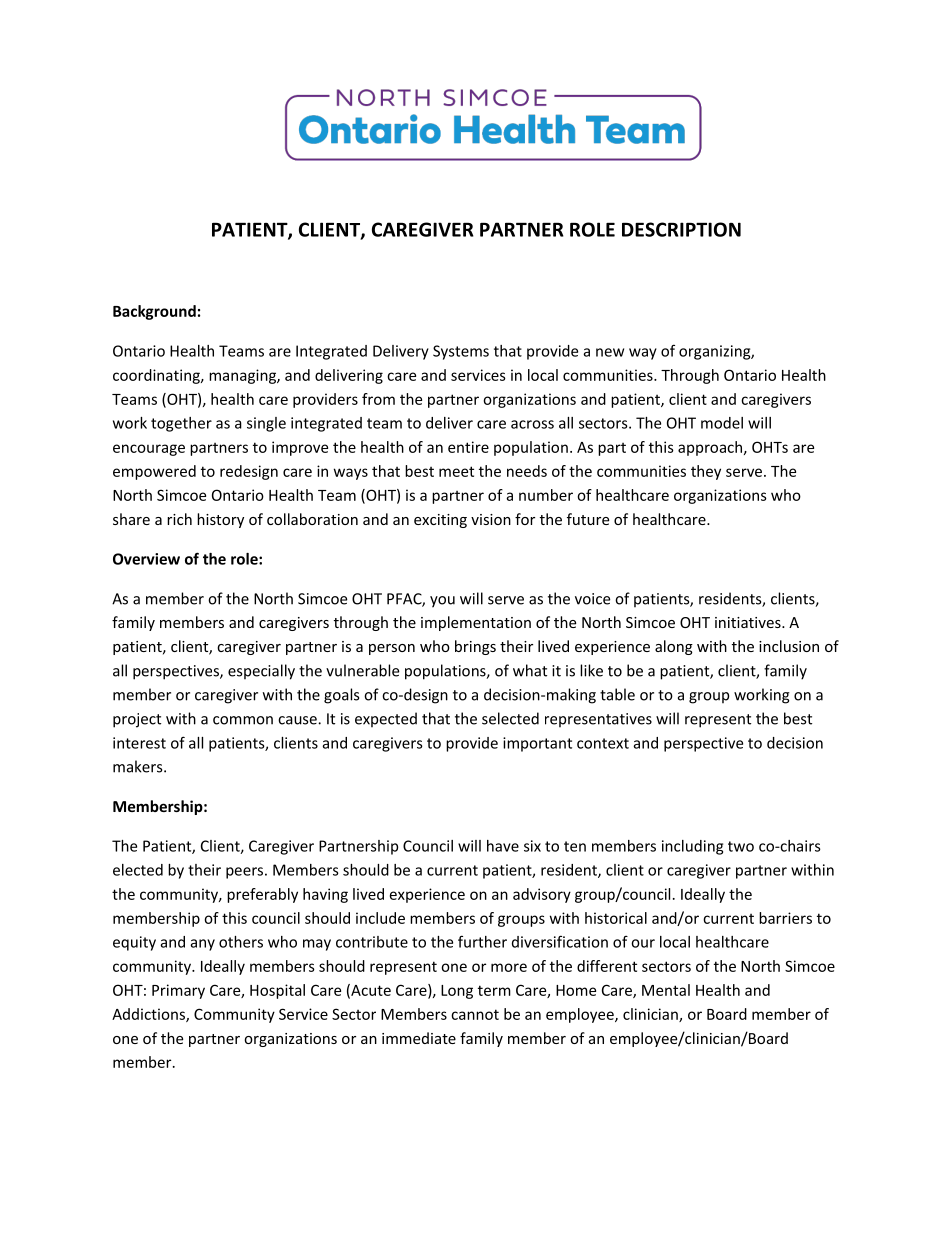  Describe the element at coordinates (603, 743) in the screenshot. I see `context` at that location.
